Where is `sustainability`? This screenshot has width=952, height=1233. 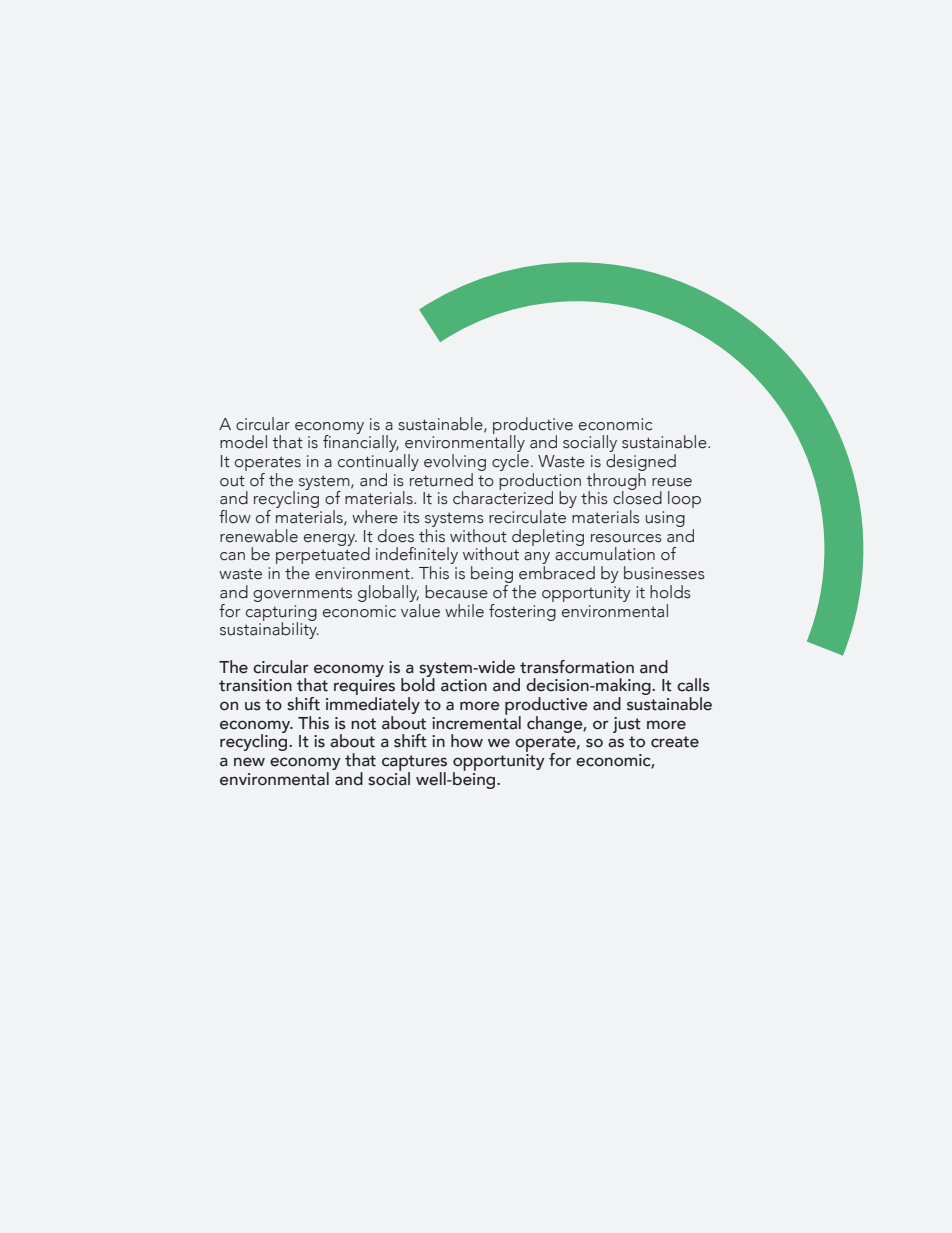
sustainability is located at coordinates (269, 629).
